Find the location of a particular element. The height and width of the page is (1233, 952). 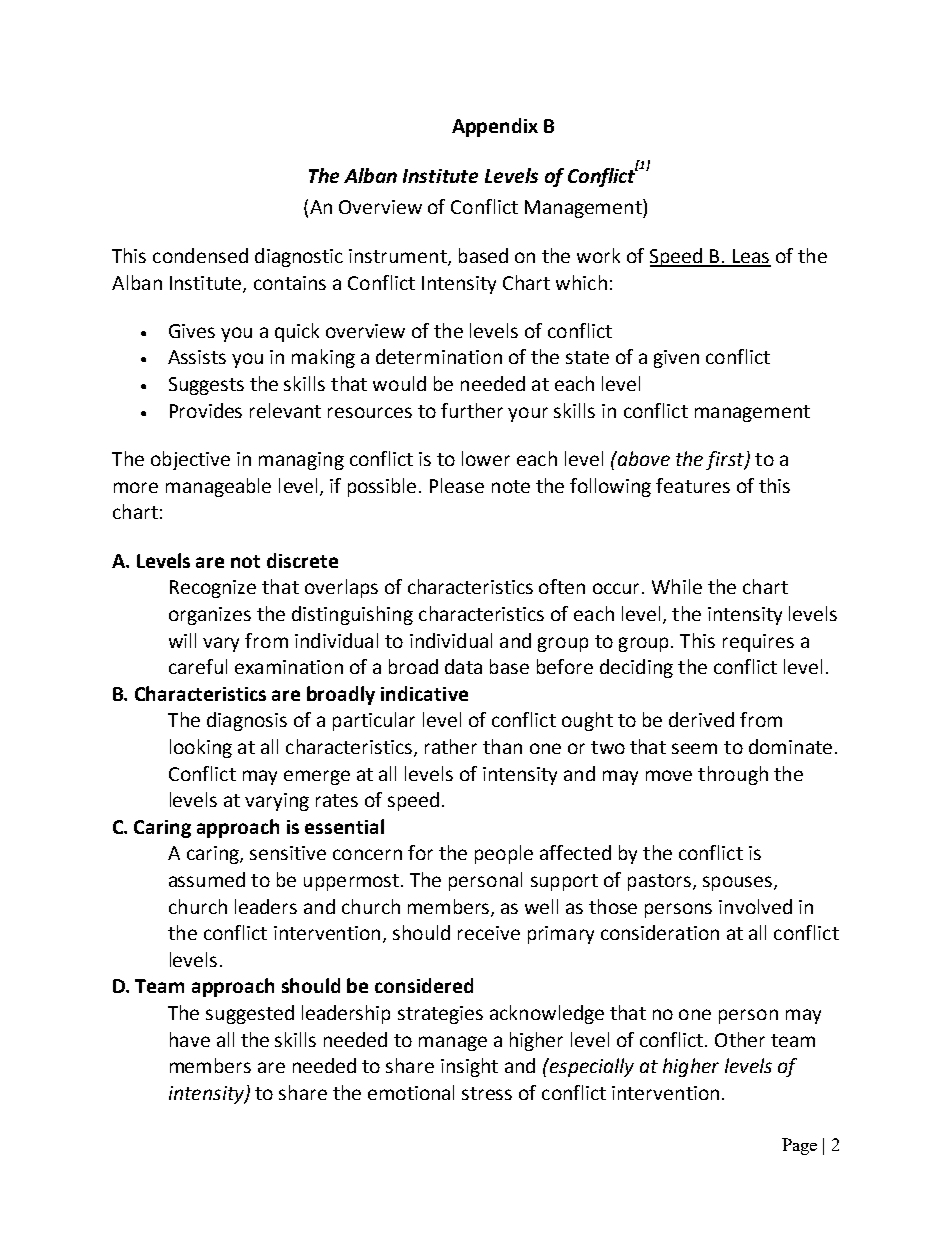

organizes is located at coordinates (210, 616).
